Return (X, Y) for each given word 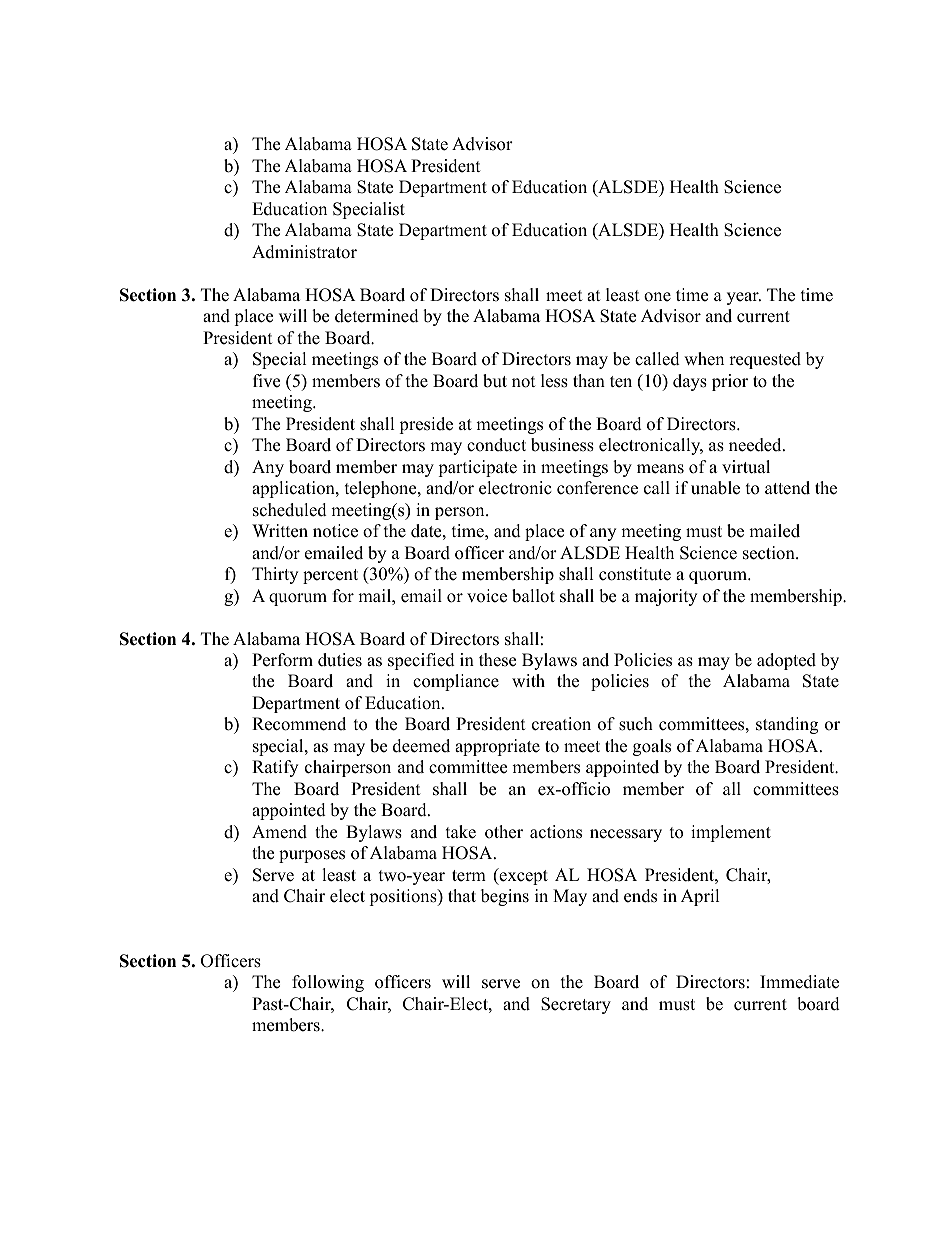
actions (556, 832)
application (294, 489)
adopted (786, 661)
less (554, 381)
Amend (279, 832)
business (562, 445)
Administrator (304, 252)
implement (731, 833)
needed (756, 445)
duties (340, 660)
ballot (533, 596)
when (704, 359)
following (328, 983)
